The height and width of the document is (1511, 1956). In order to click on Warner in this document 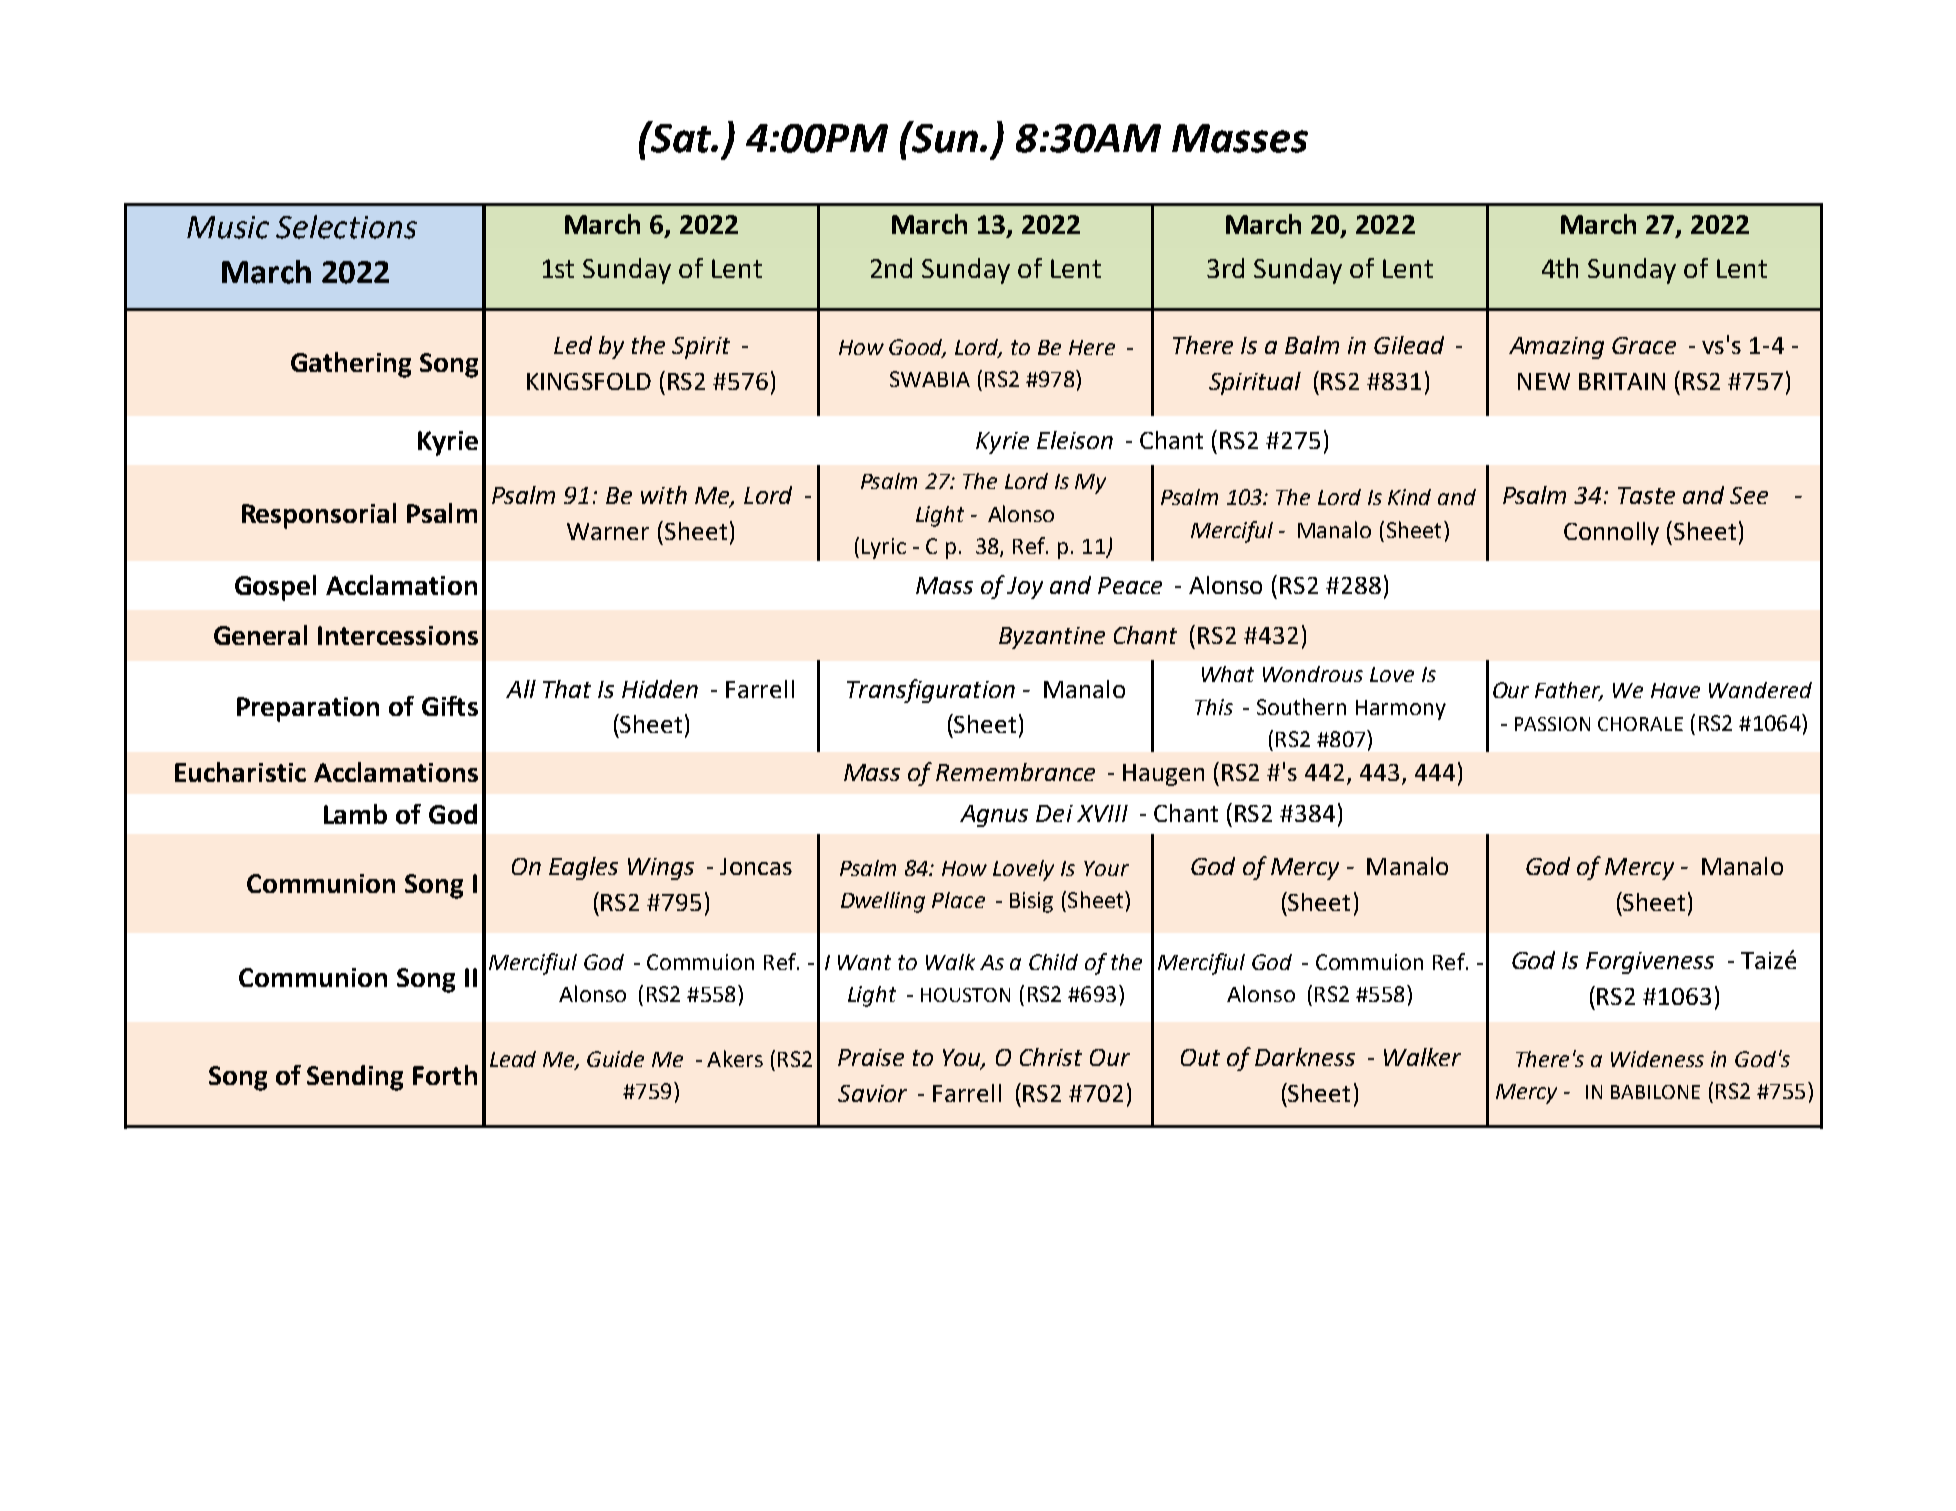, I will do `click(608, 531)`.
